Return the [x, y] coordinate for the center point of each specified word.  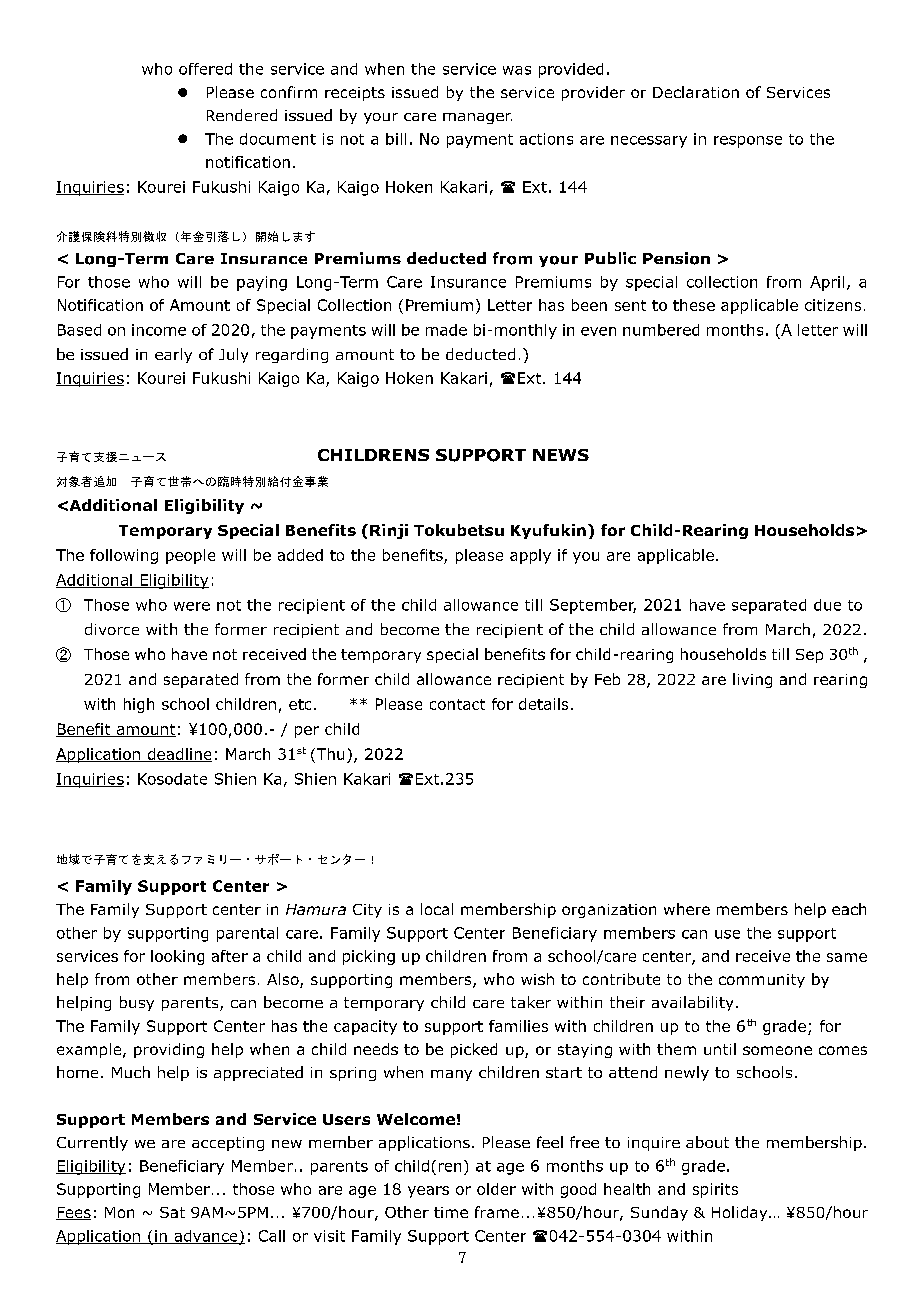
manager [477, 118]
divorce [112, 629]
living [752, 680]
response [748, 142]
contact [457, 704]
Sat [172, 1212]
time [451, 1212]
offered [205, 69]
